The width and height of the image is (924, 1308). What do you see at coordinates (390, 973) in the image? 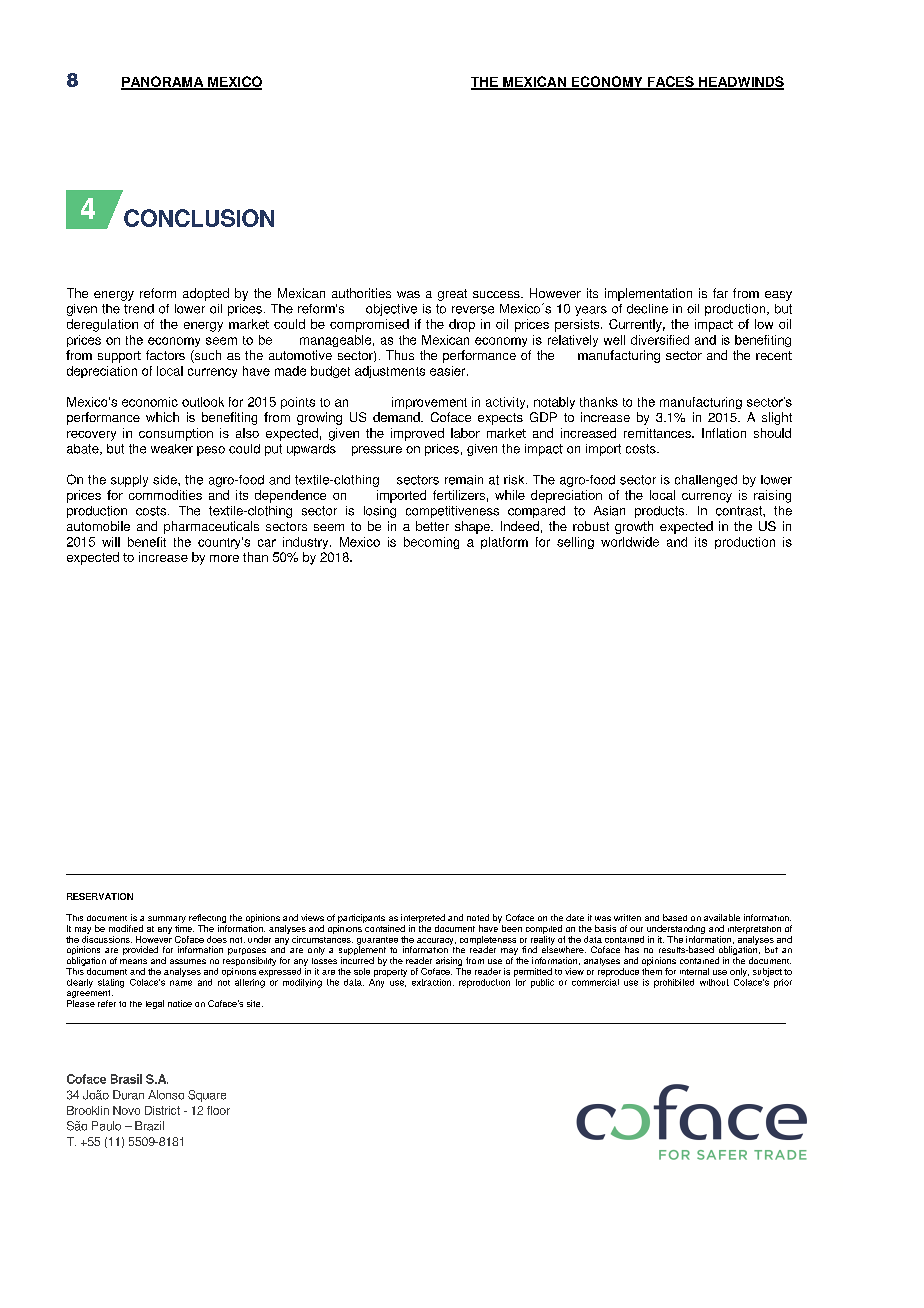
I see `property` at bounding box center [390, 973].
